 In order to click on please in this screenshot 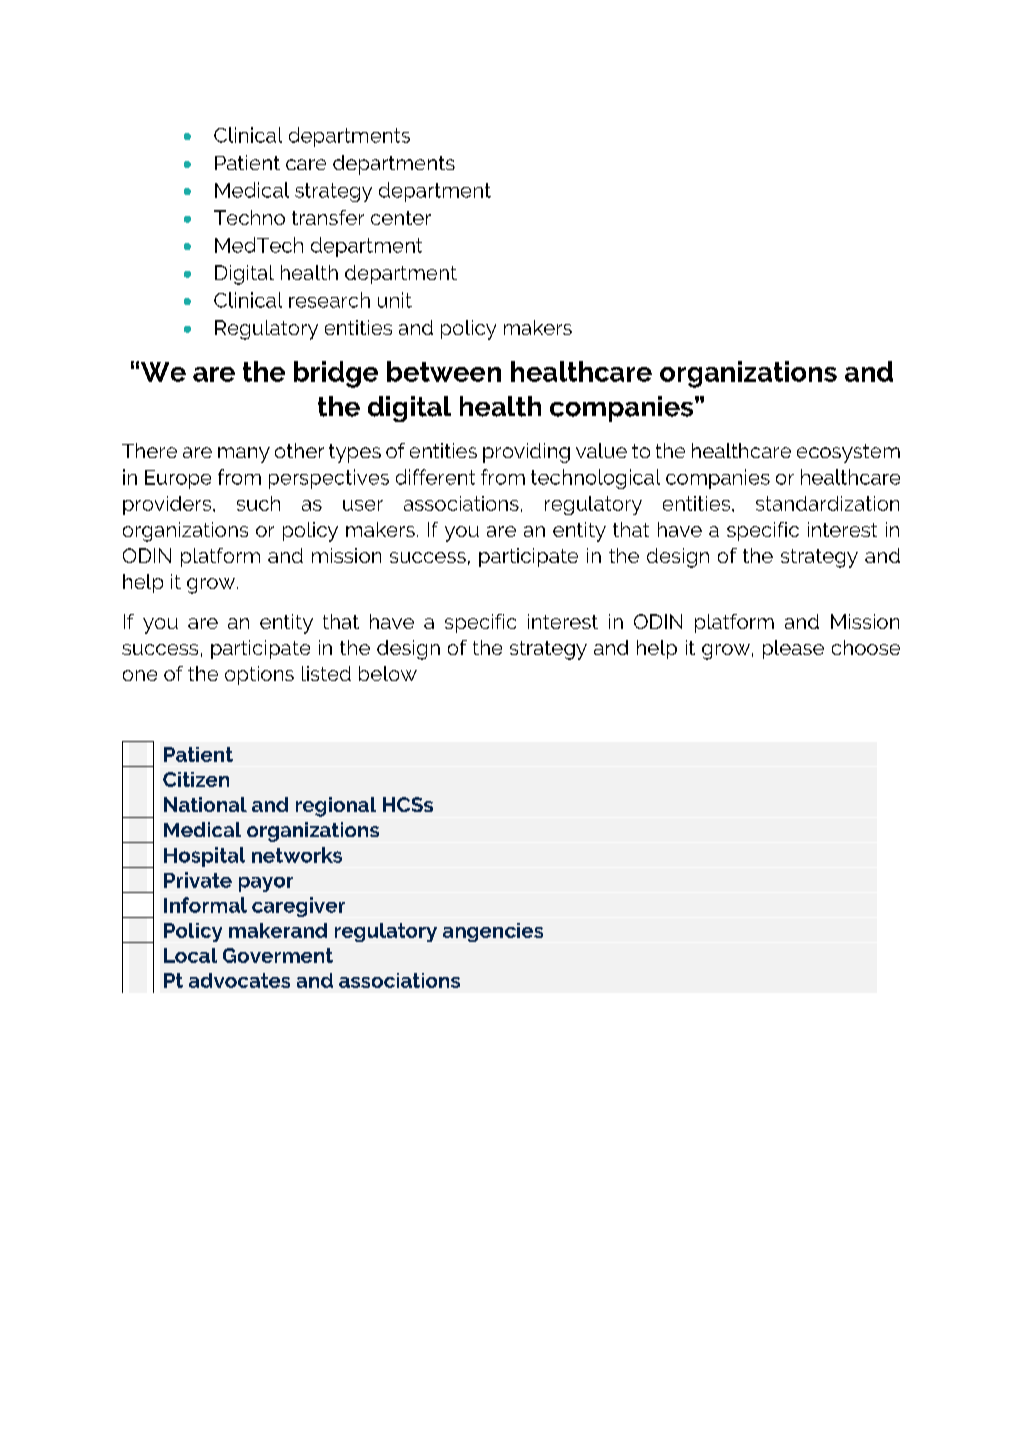, I will do `click(793, 649)`.
